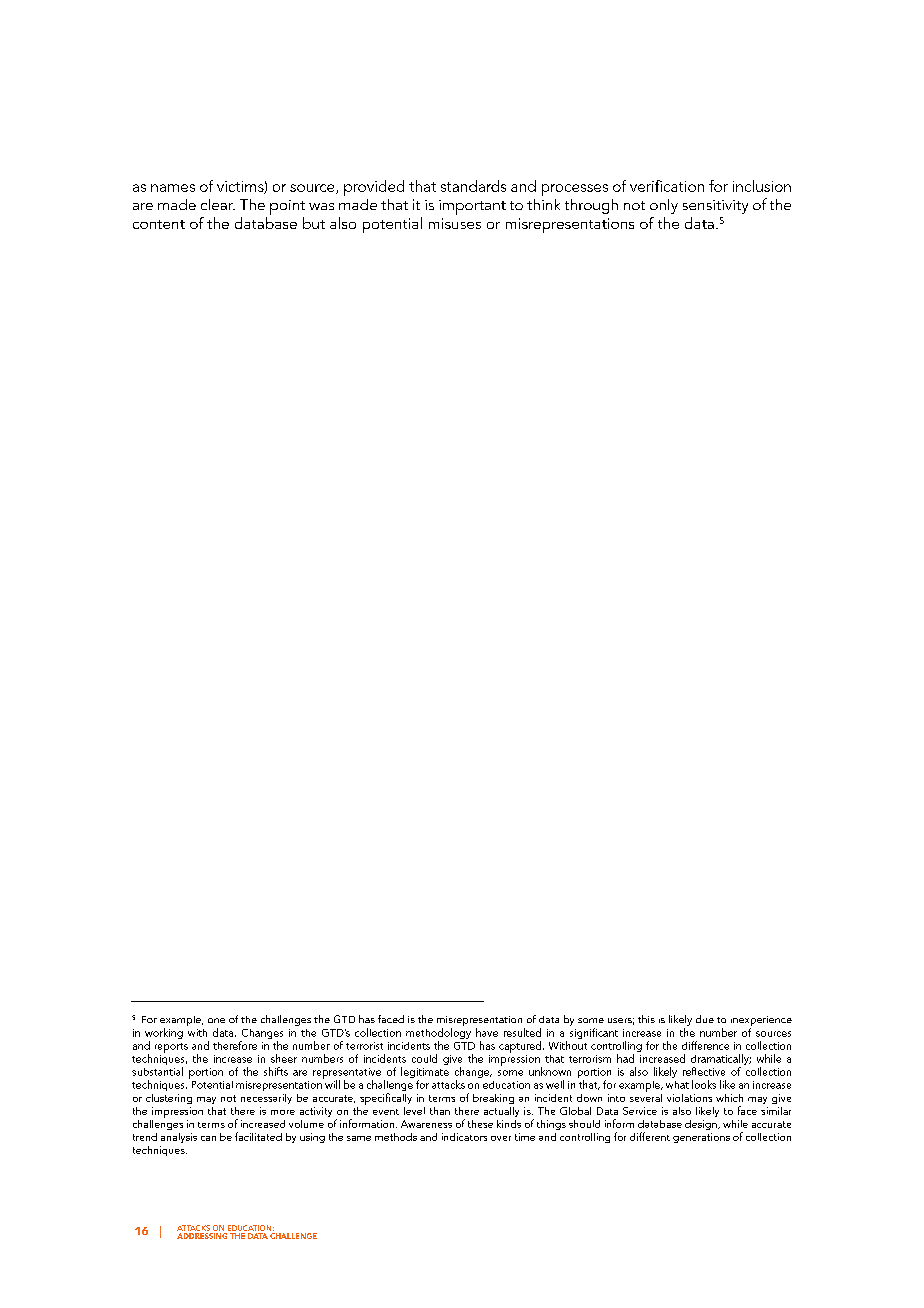 This image has height=1308, width=924. I want to click on misuses, so click(455, 223).
